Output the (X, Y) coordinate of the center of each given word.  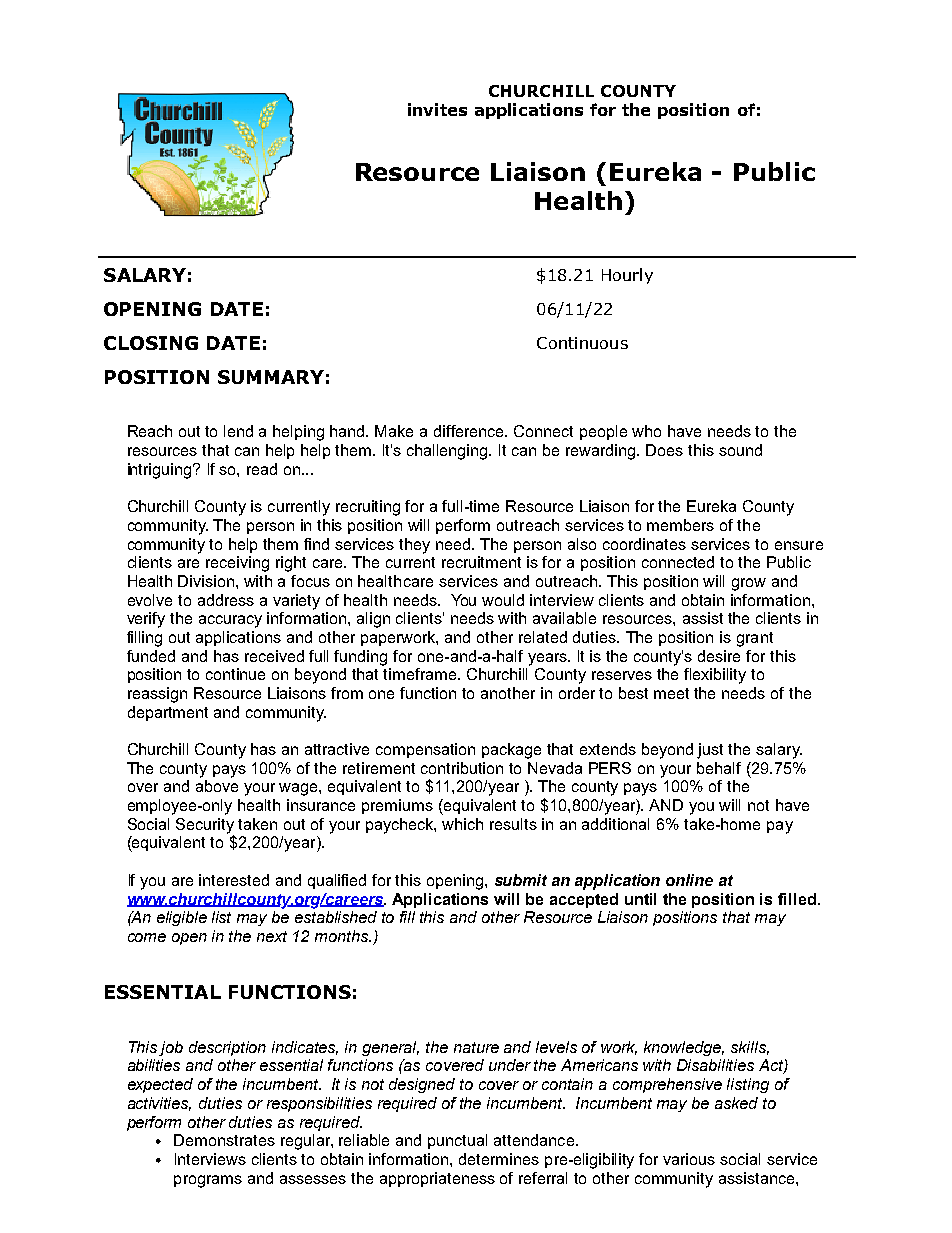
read (262, 469)
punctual (457, 1141)
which (462, 824)
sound (740, 450)
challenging (449, 452)
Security (205, 827)
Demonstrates (224, 1140)
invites (437, 109)
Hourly (627, 276)
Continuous (582, 343)
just (710, 751)
